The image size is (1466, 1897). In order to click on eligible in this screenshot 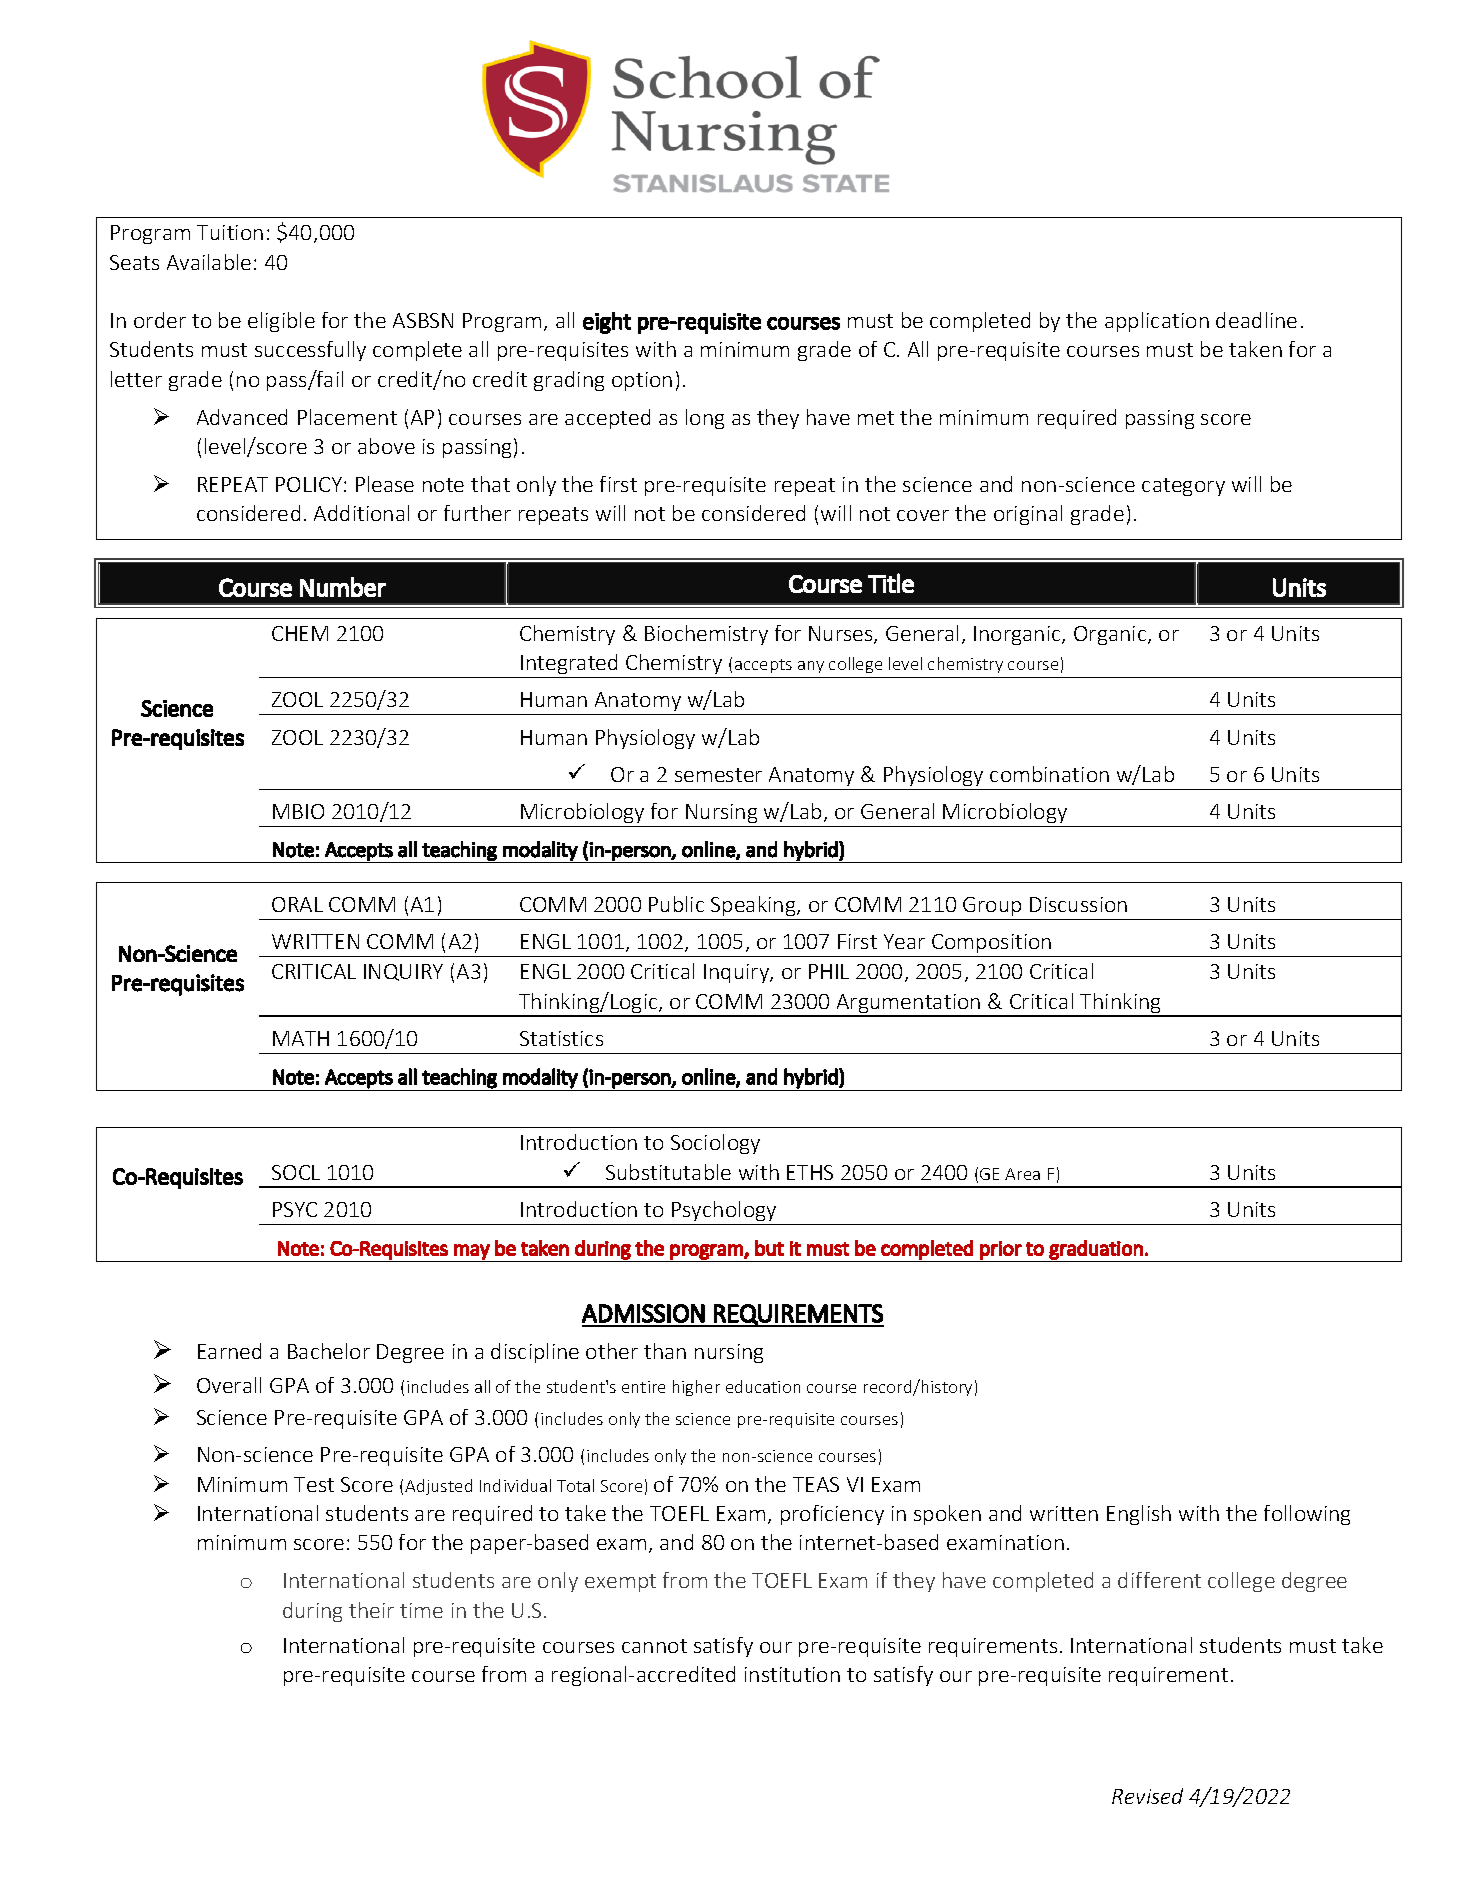, I will do `click(281, 322)`.
